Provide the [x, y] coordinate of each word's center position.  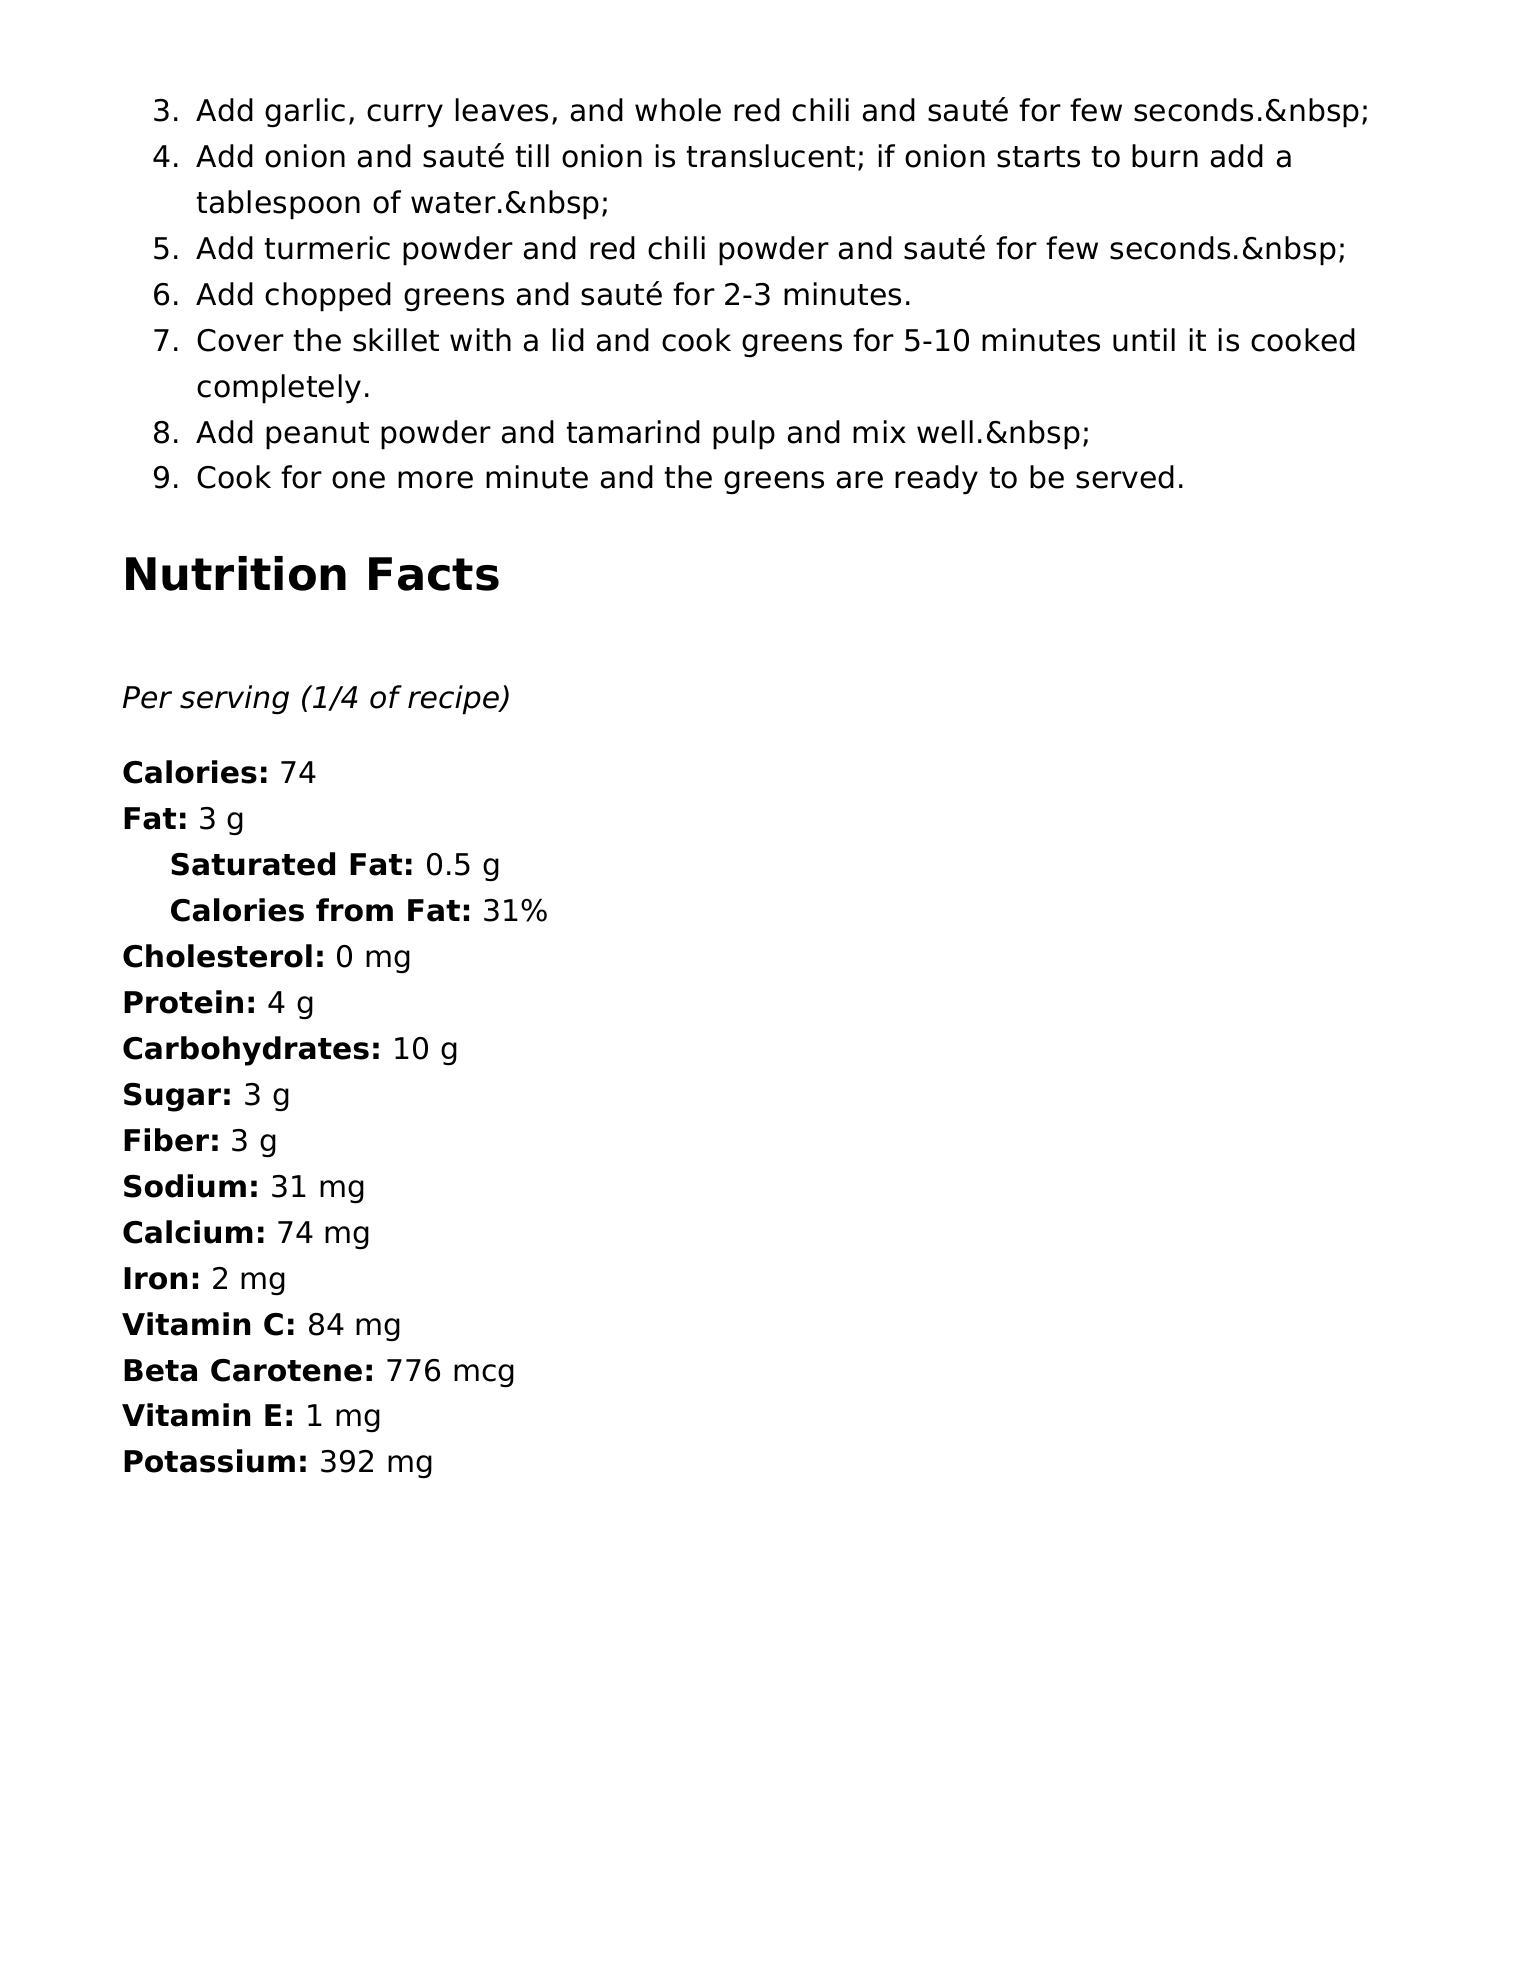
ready [936, 480]
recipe [454, 700]
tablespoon [278, 205]
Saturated [253, 864]
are [860, 480]
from [354, 910]
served [1125, 477]
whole [678, 110]
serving [234, 700]
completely [279, 389]
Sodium [185, 1186]
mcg [484, 1376]
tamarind [633, 432]
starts [1038, 157]
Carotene [286, 1370]
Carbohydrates [246, 1051]
